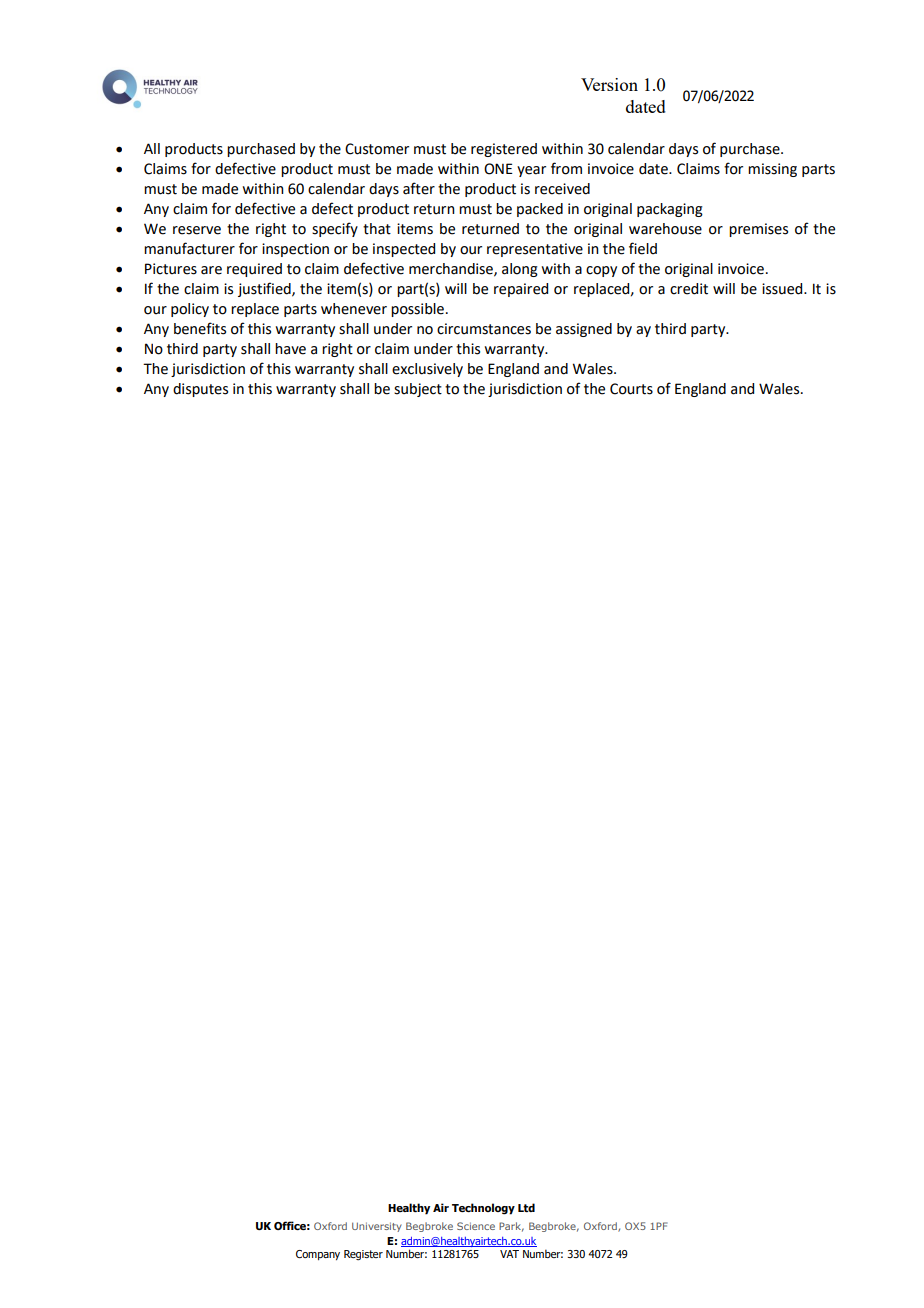 This screenshot has width=924, height=1308. I want to click on disputes, so click(200, 390).
